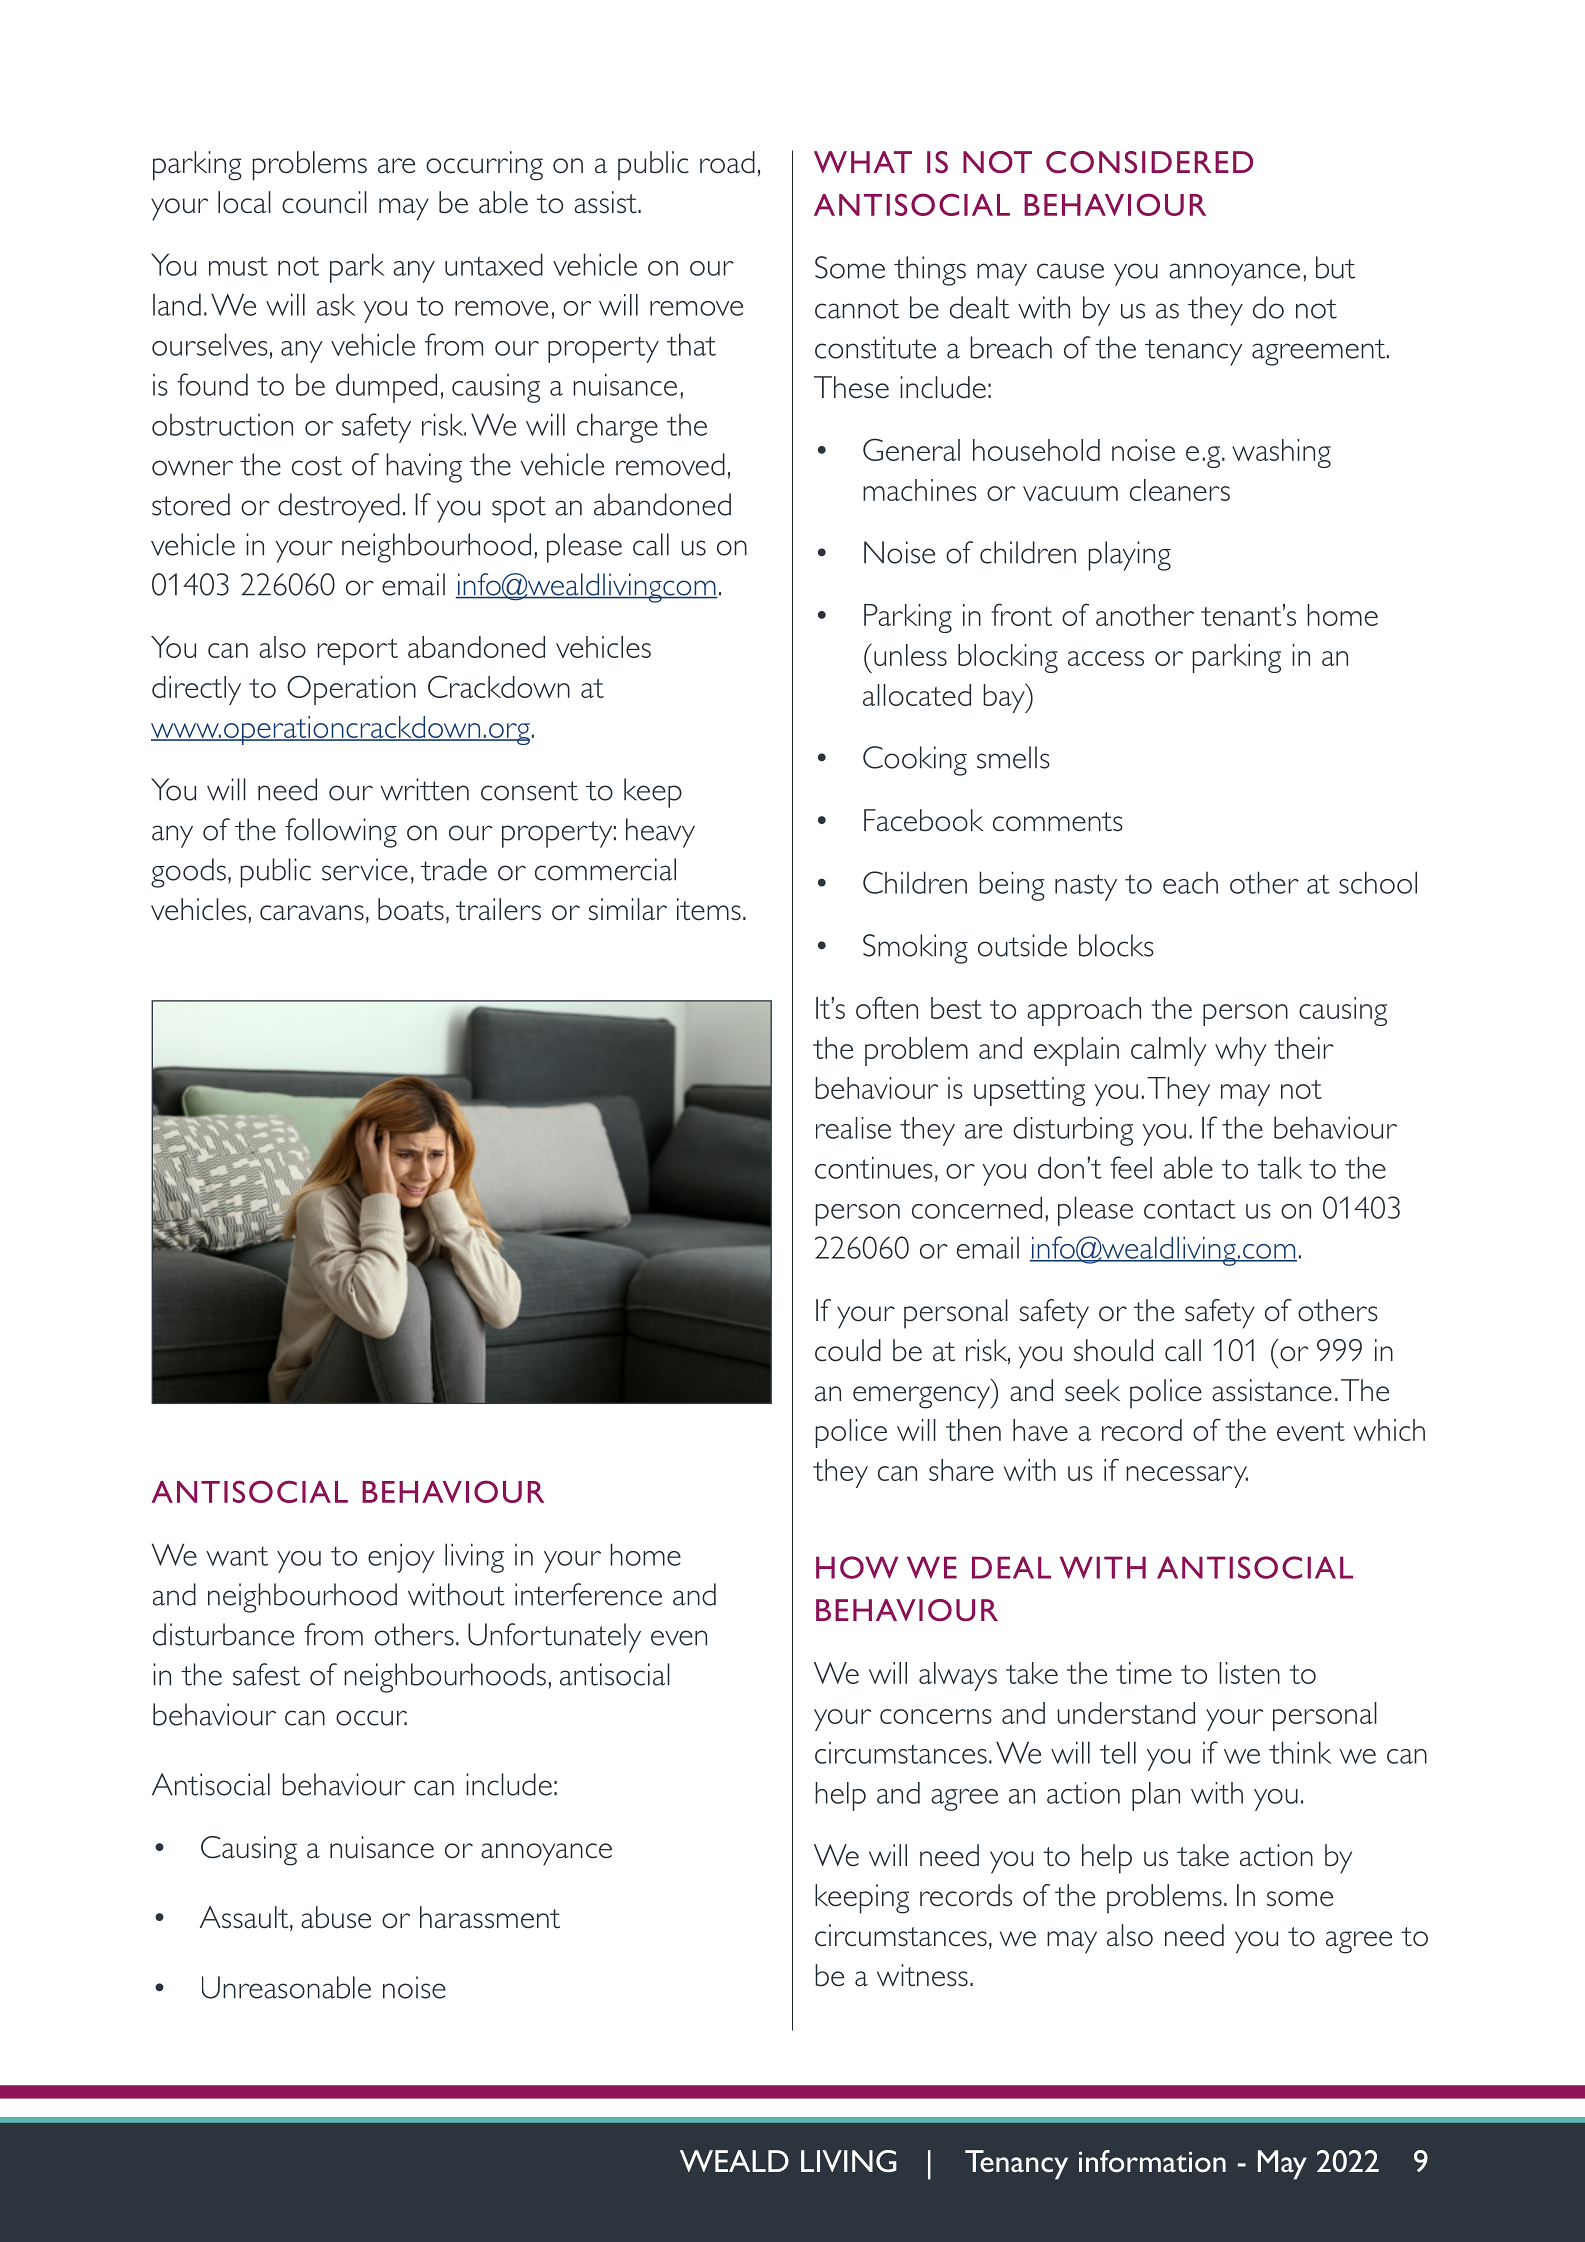 The height and width of the screenshot is (2242, 1585). What do you see at coordinates (324, 202) in the screenshot?
I see `council` at bounding box center [324, 202].
